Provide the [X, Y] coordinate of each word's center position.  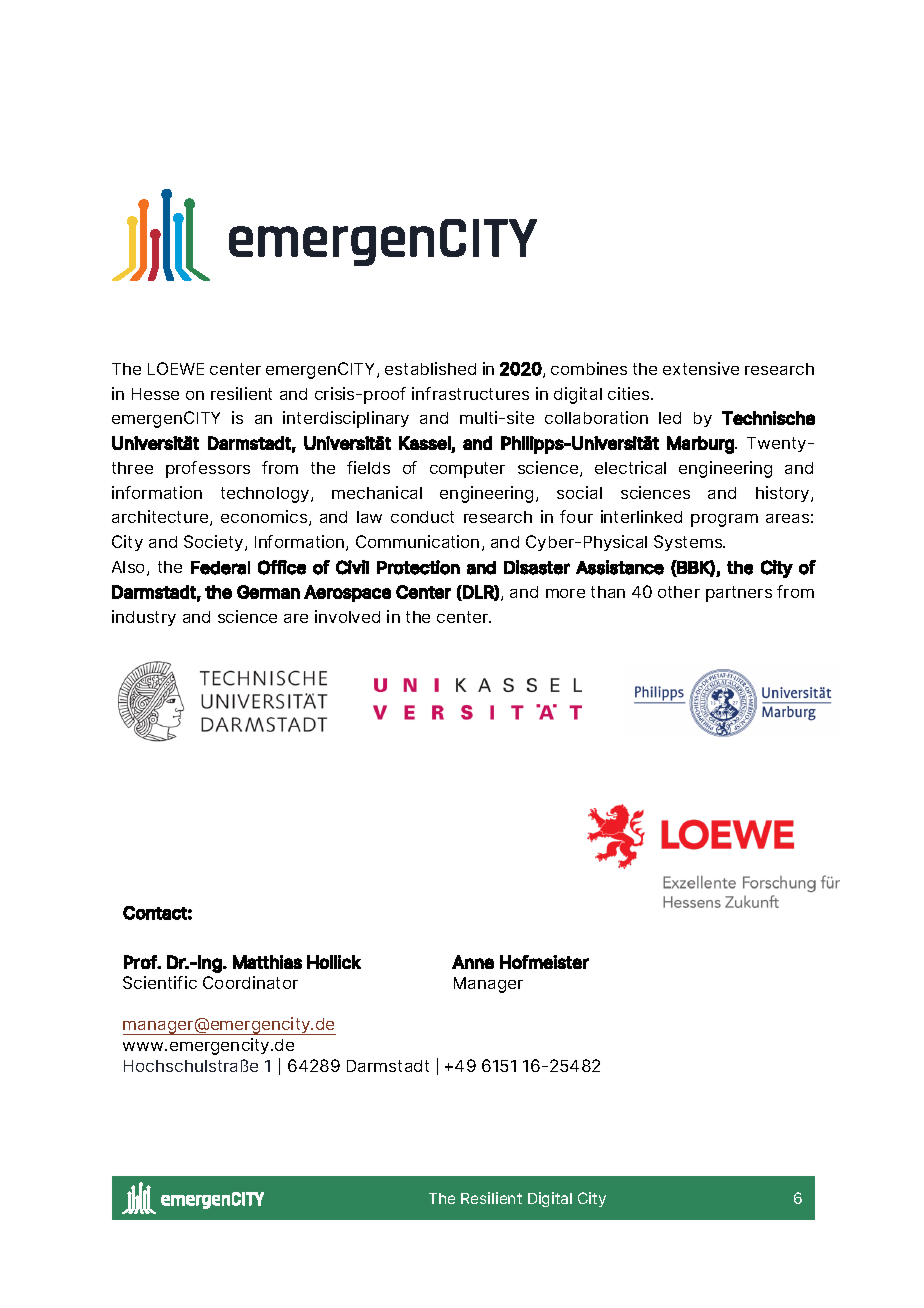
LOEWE [176, 368]
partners [739, 594]
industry [144, 618]
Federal [220, 568]
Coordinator [250, 982]
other [679, 592]
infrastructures [470, 393]
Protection [418, 567]
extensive [701, 368]
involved [347, 616]
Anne [473, 962]
